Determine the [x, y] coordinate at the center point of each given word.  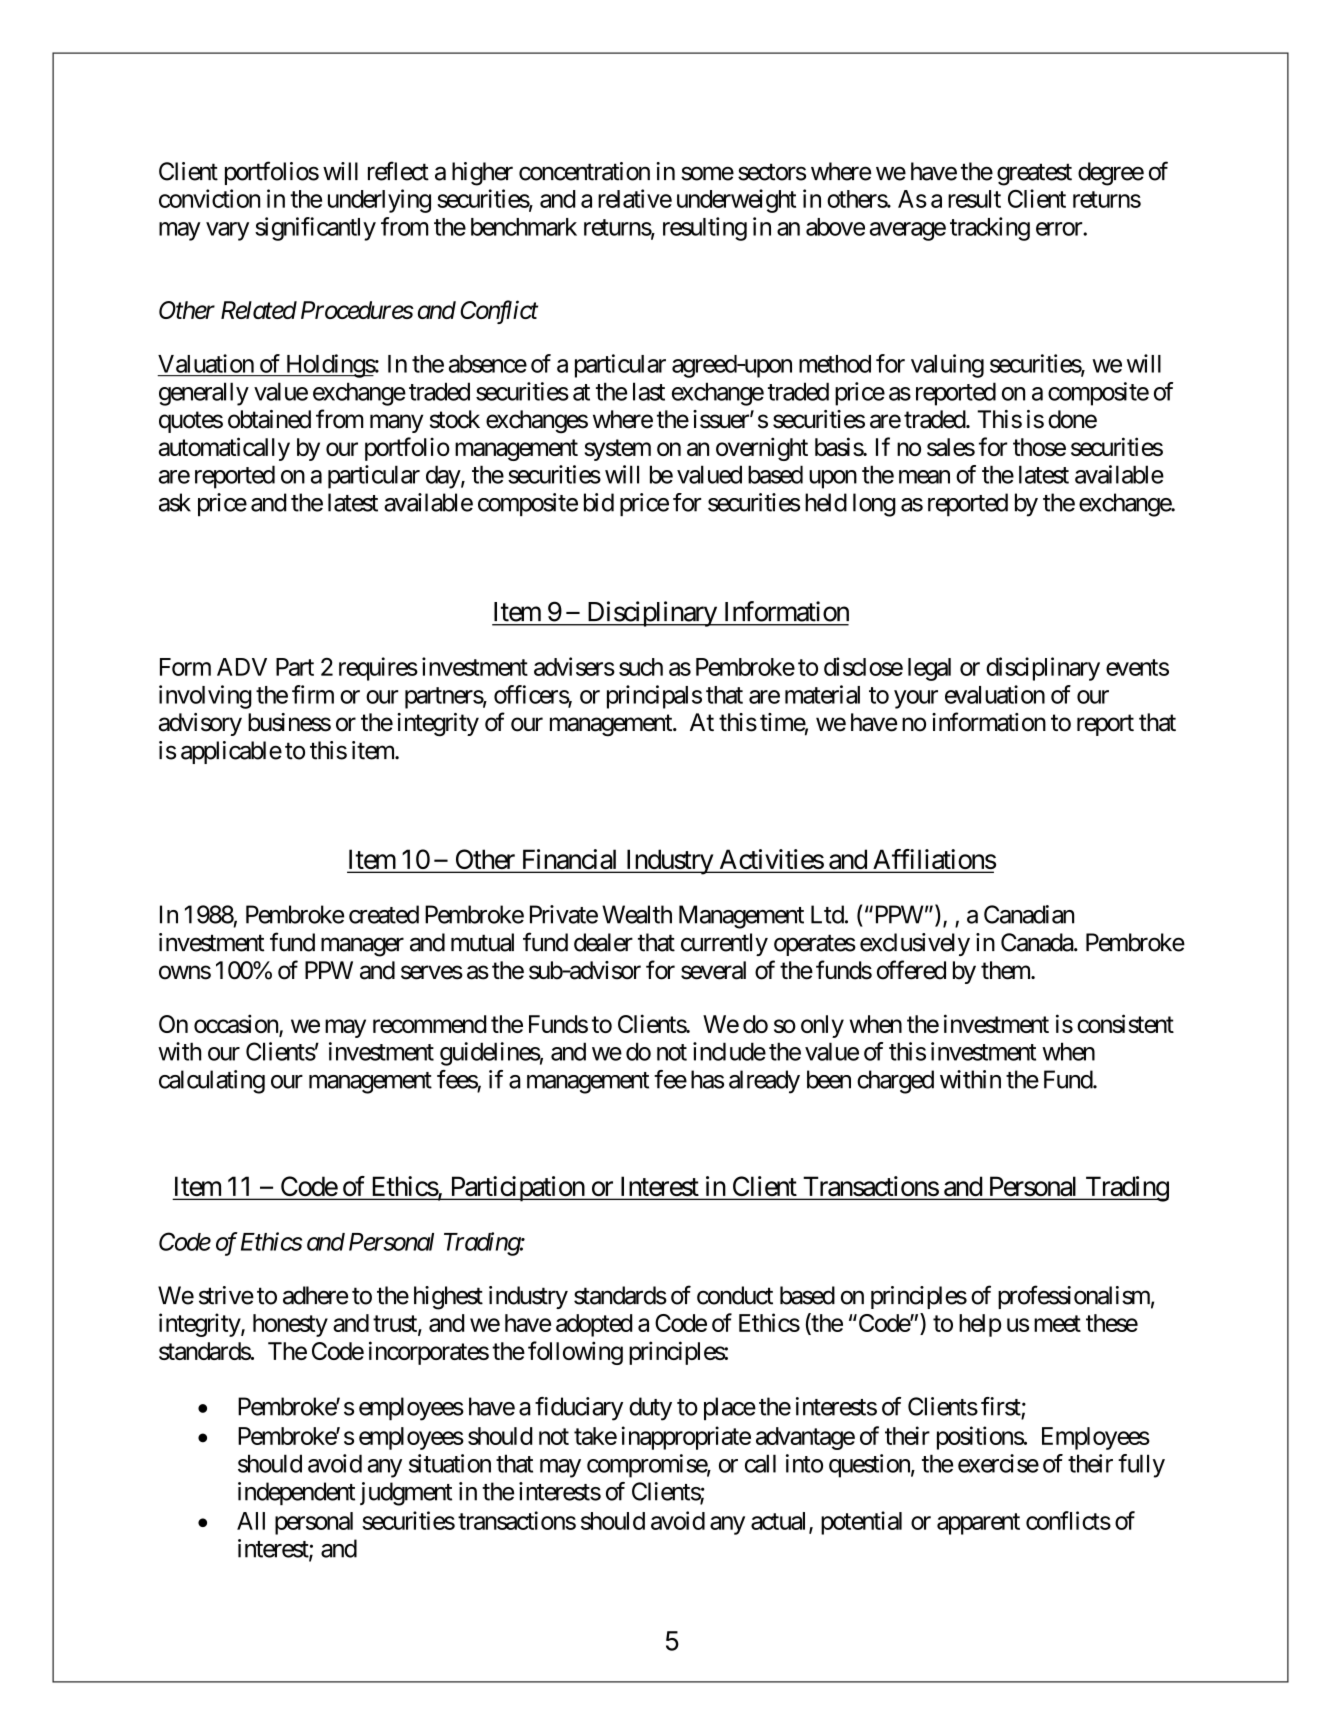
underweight [736, 201]
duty [650, 1409]
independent [296, 1493]
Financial [570, 860]
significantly [315, 229]
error [1060, 229]
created [384, 914]
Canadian [1029, 914]
